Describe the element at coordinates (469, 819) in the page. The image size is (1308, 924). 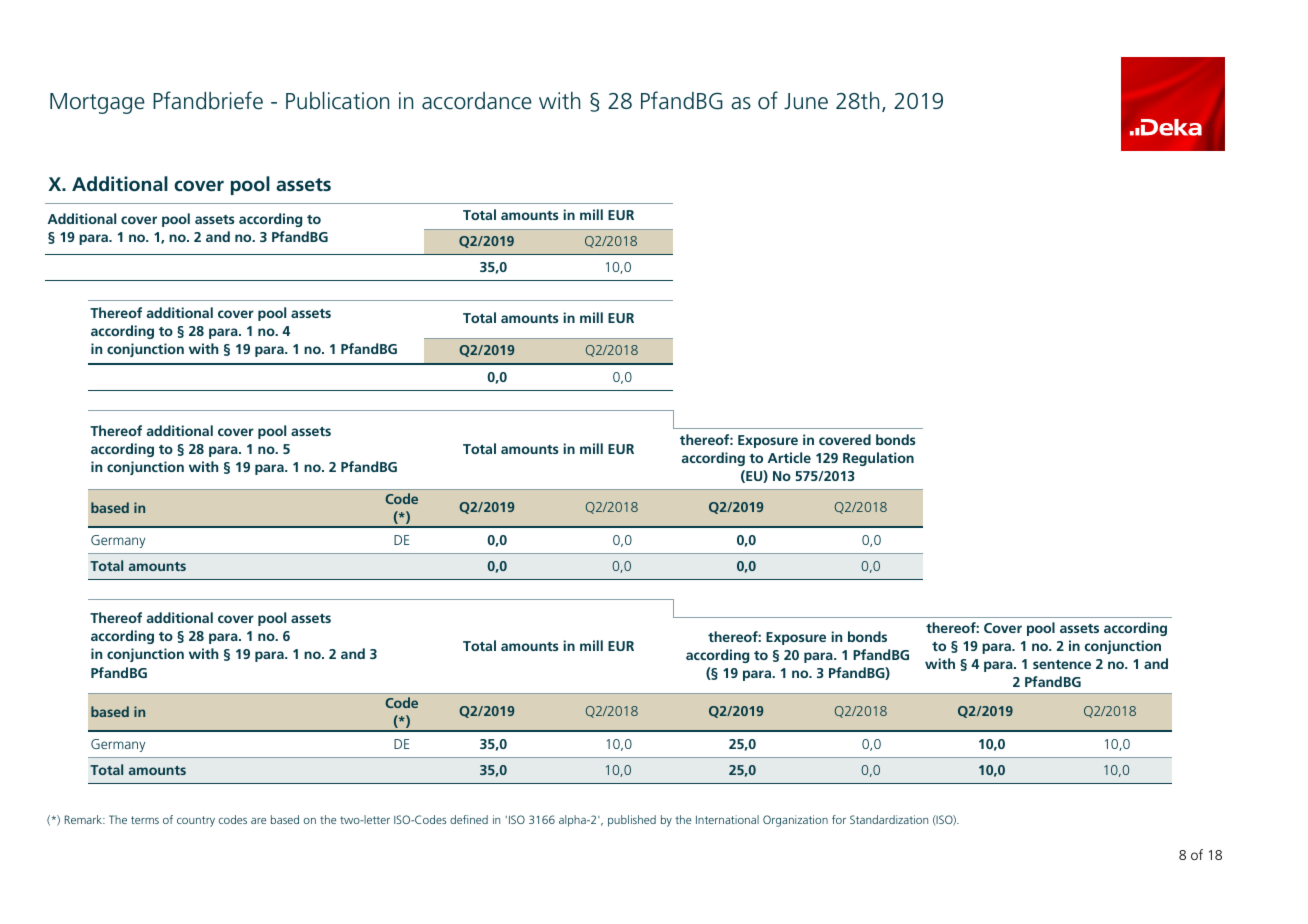
I see `defined` at that location.
